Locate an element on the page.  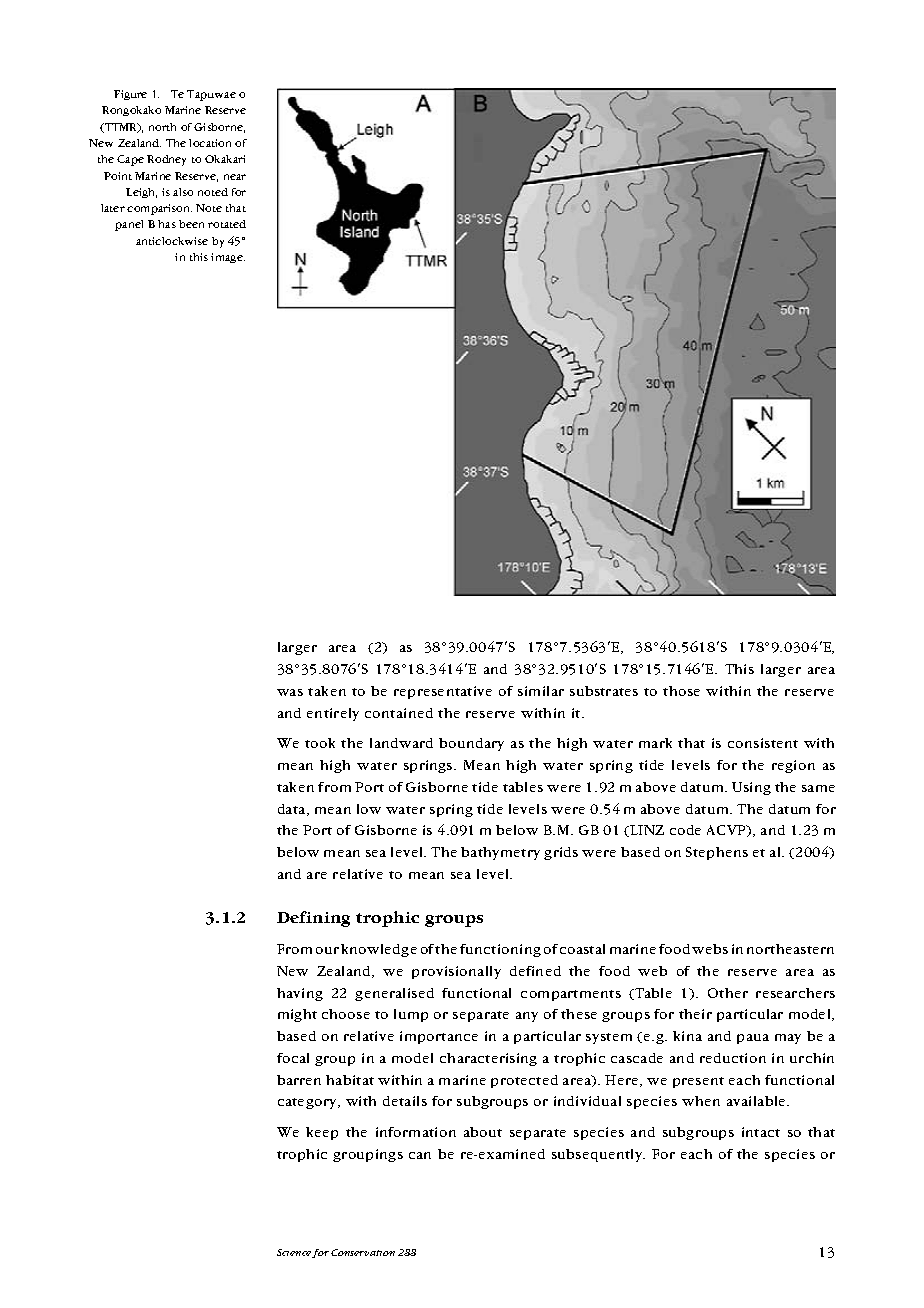
was is located at coordinates (290, 692).
